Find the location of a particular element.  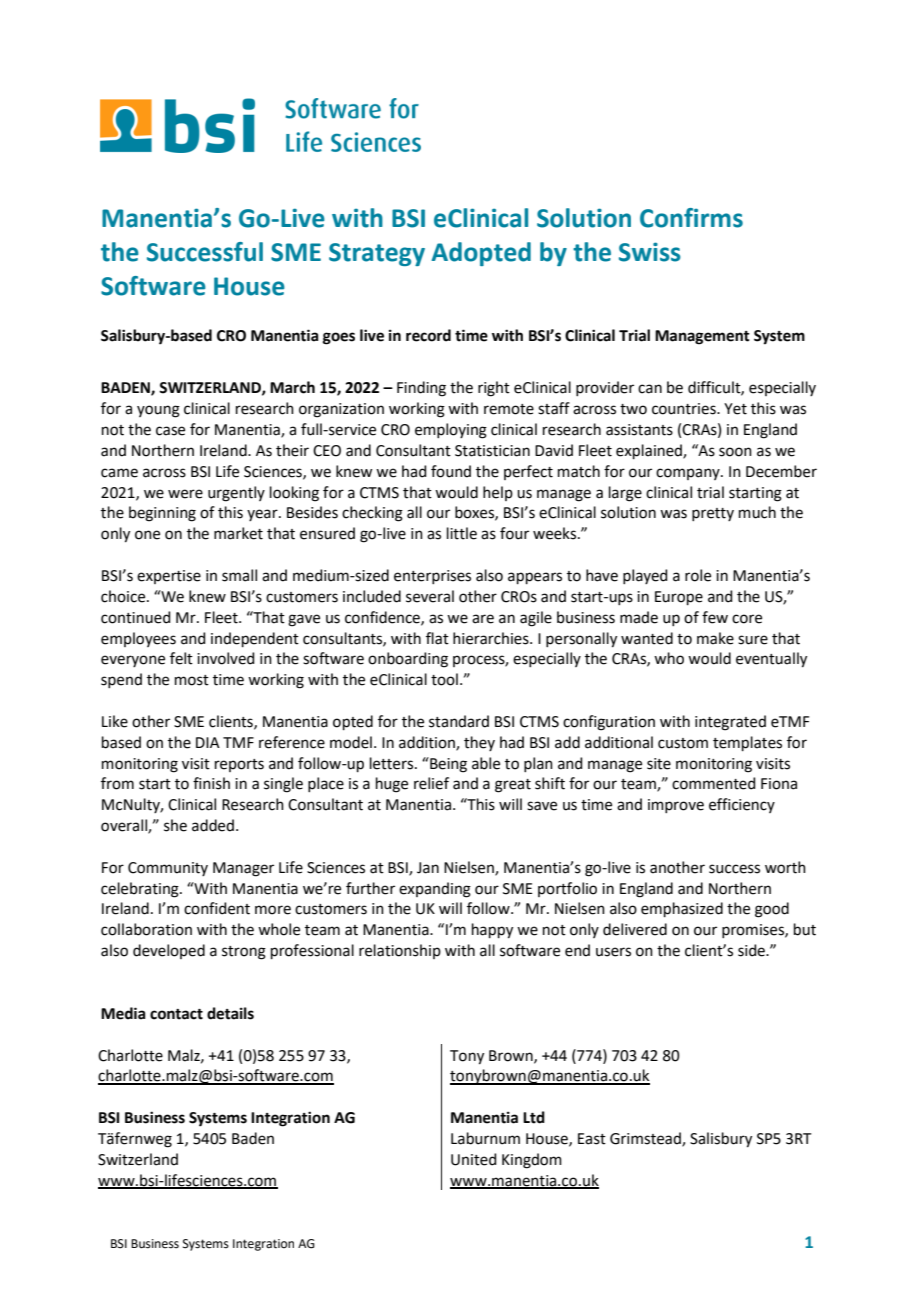

East is located at coordinates (592, 1139).
